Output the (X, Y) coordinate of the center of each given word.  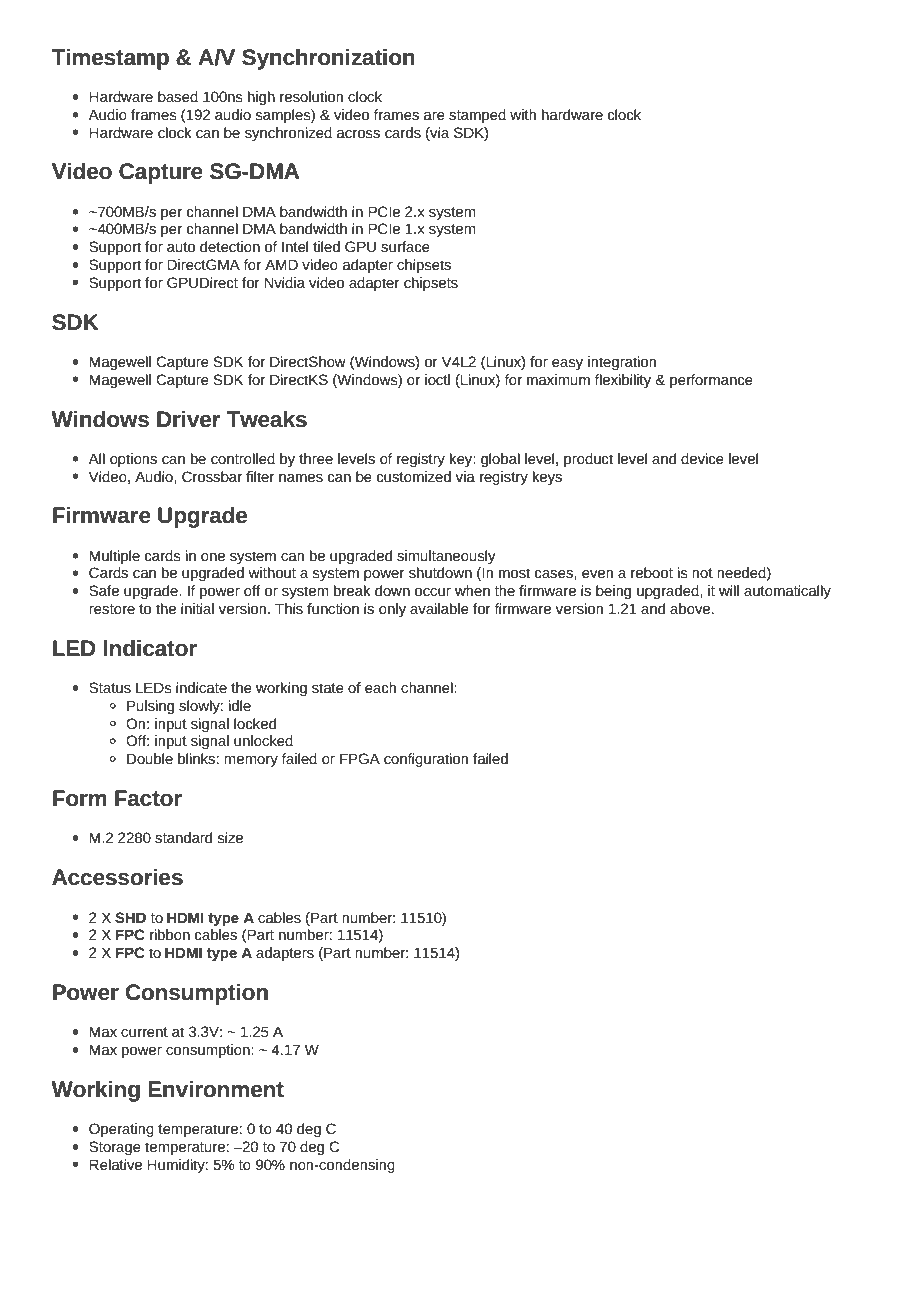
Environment (216, 1089)
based (178, 96)
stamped (477, 116)
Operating (121, 1130)
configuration (426, 760)
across (358, 134)
